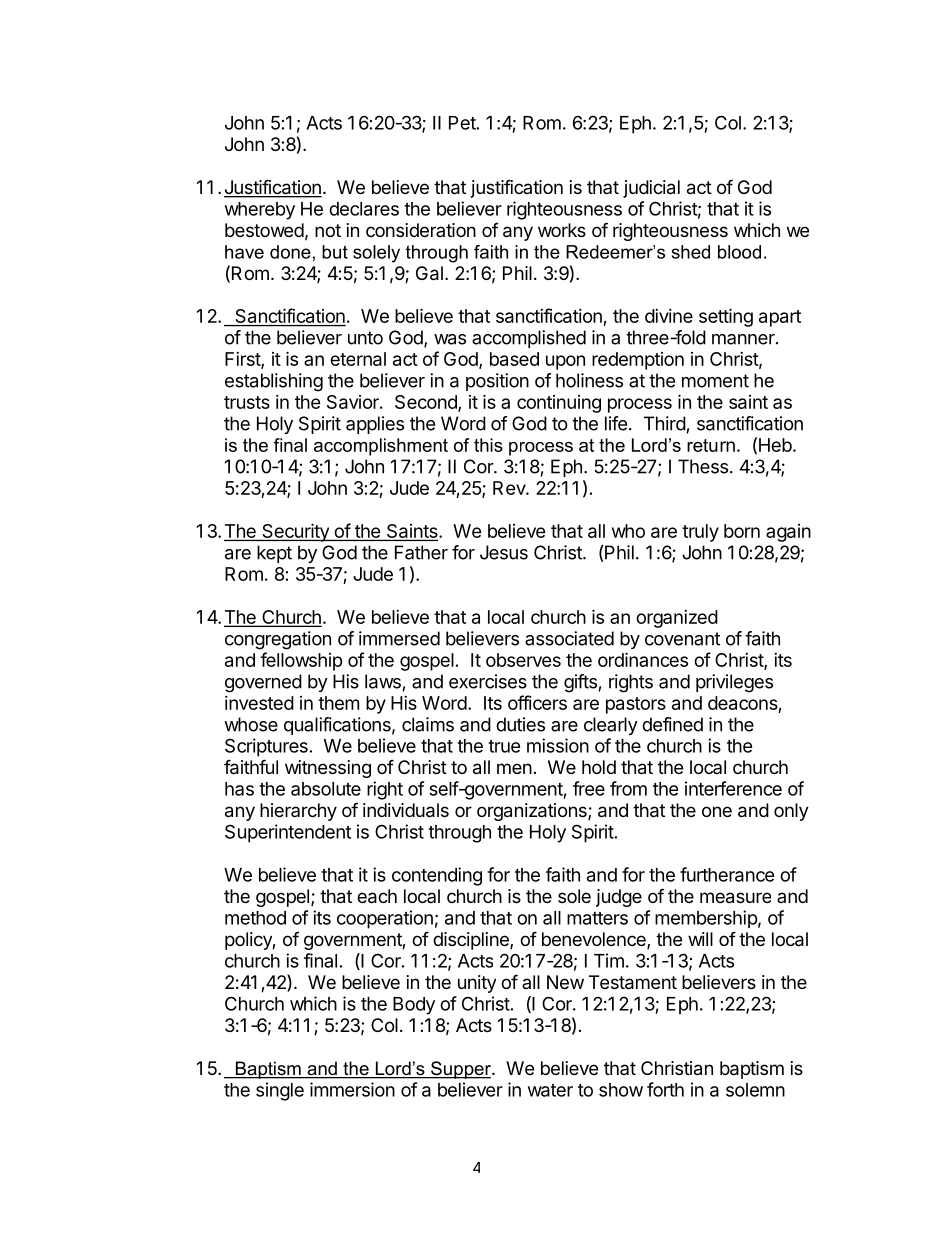  What do you see at coordinates (651, 189) in the screenshot?
I see `judicial` at bounding box center [651, 189].
